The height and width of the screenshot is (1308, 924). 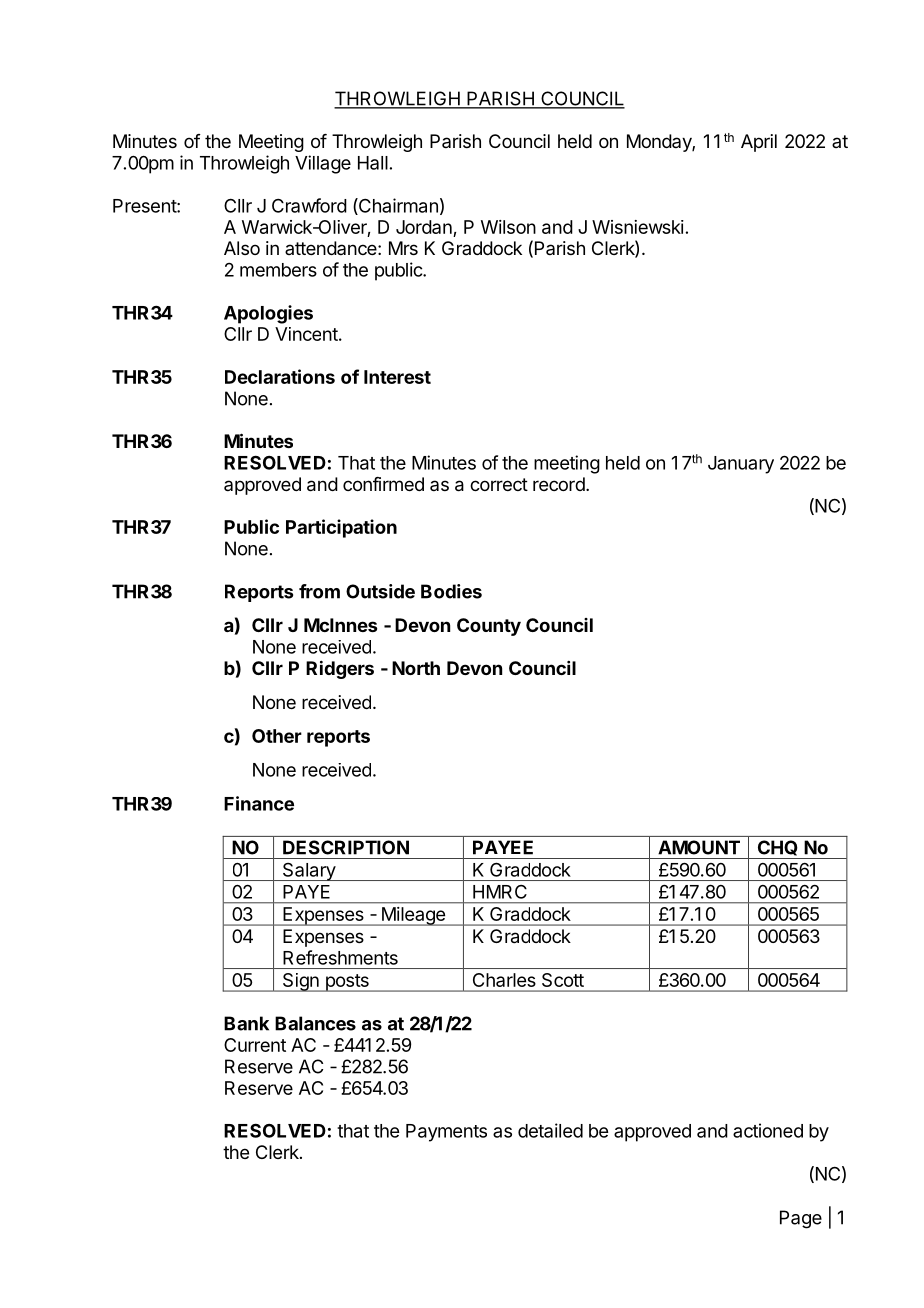 What do you see at coordinates (499, 484) in the screenshot?
I see `correct` at bounding box center [499, 484].
